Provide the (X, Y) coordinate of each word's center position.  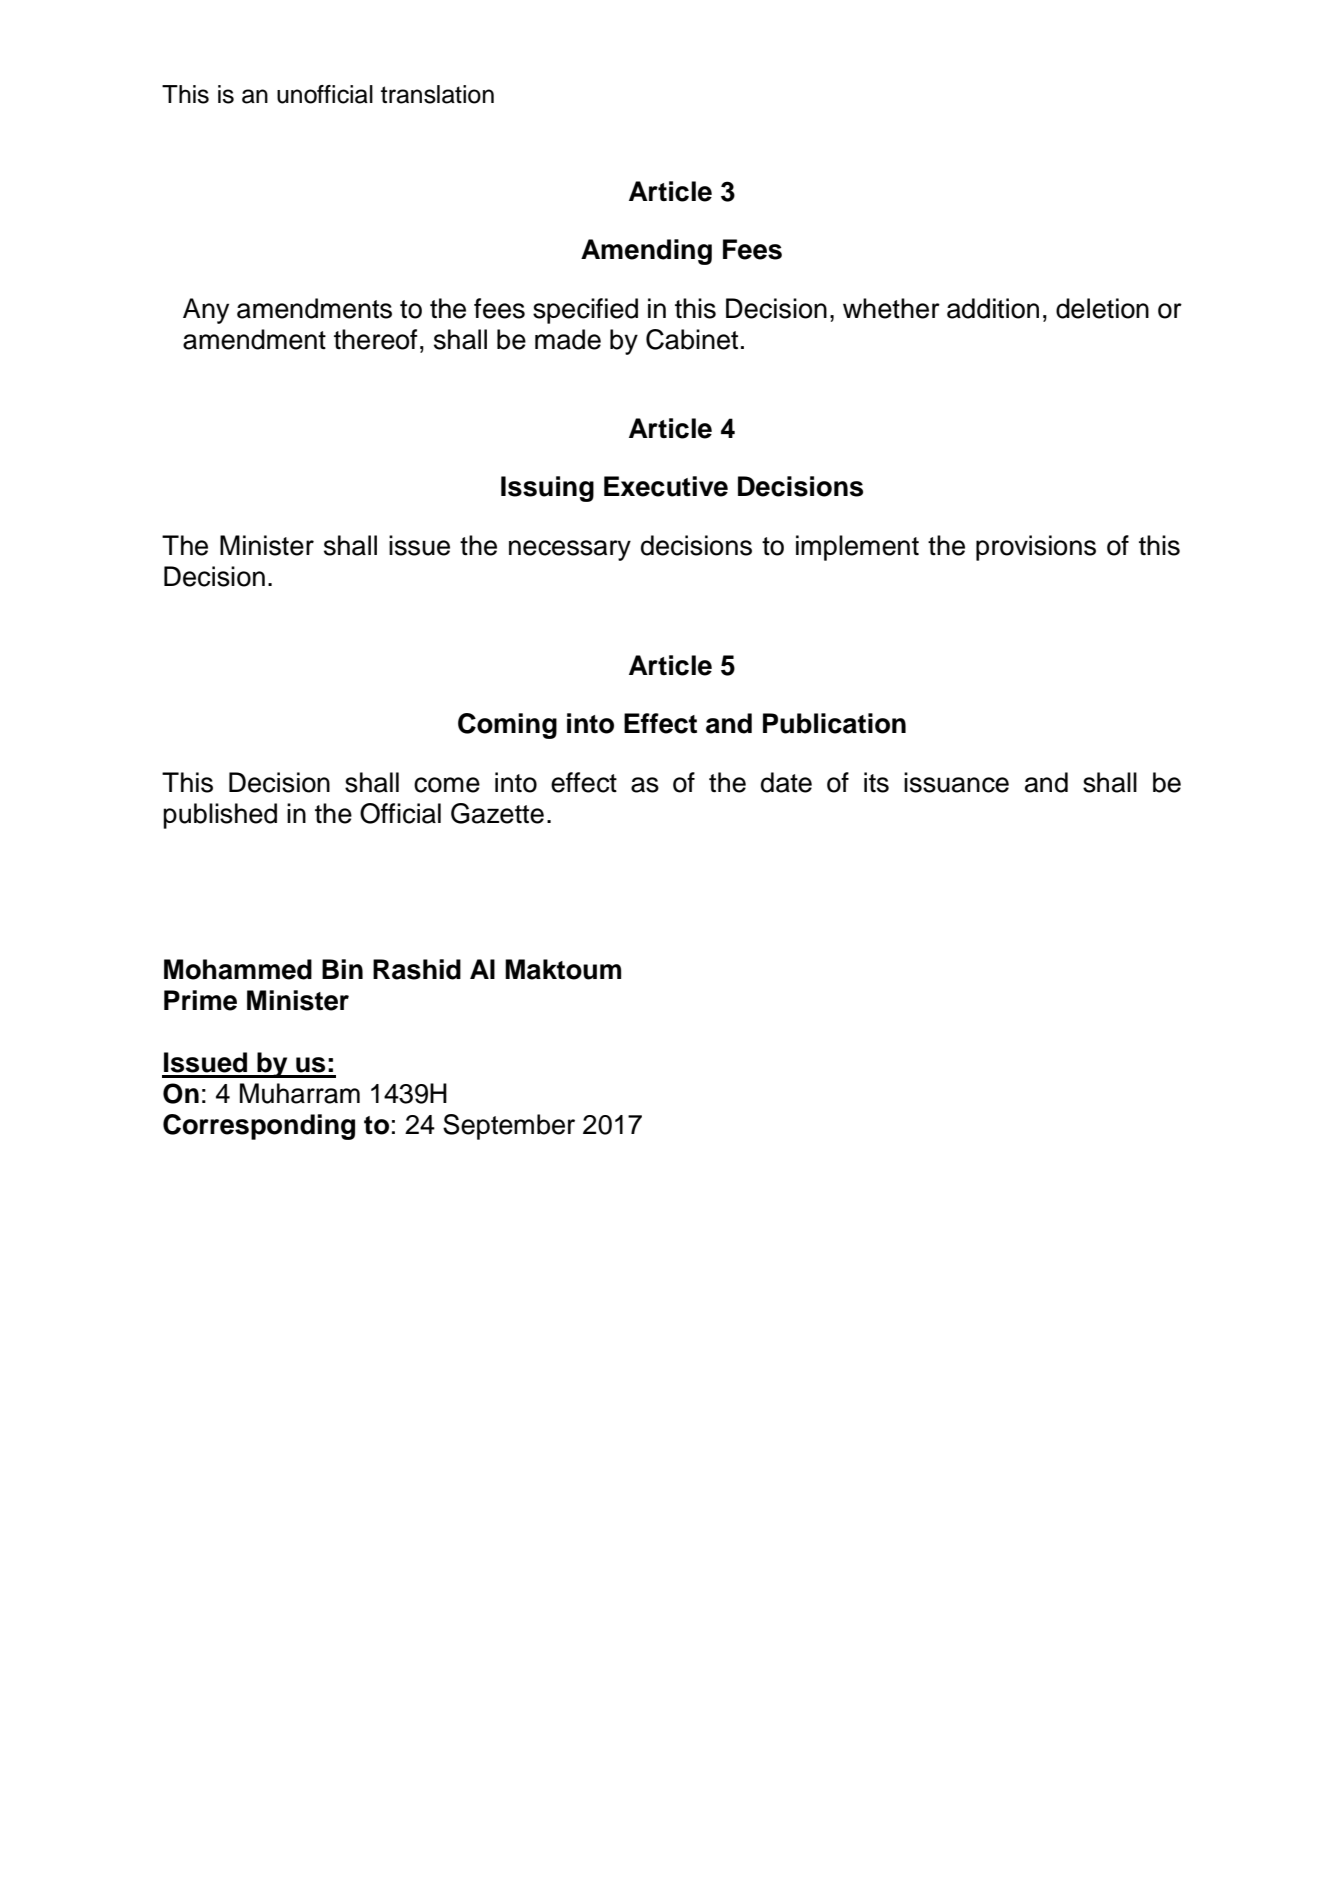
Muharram (300, 1093)
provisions (1036, 548)
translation (437, 94)
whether (891, 308)
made (568, 339)
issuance (956, 782)
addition (993, 308)
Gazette (497, 813)
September (509, 1127)
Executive (666, 486)
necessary (570, 550)
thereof (376, 339)
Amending (646, 252)
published (220, 816)
